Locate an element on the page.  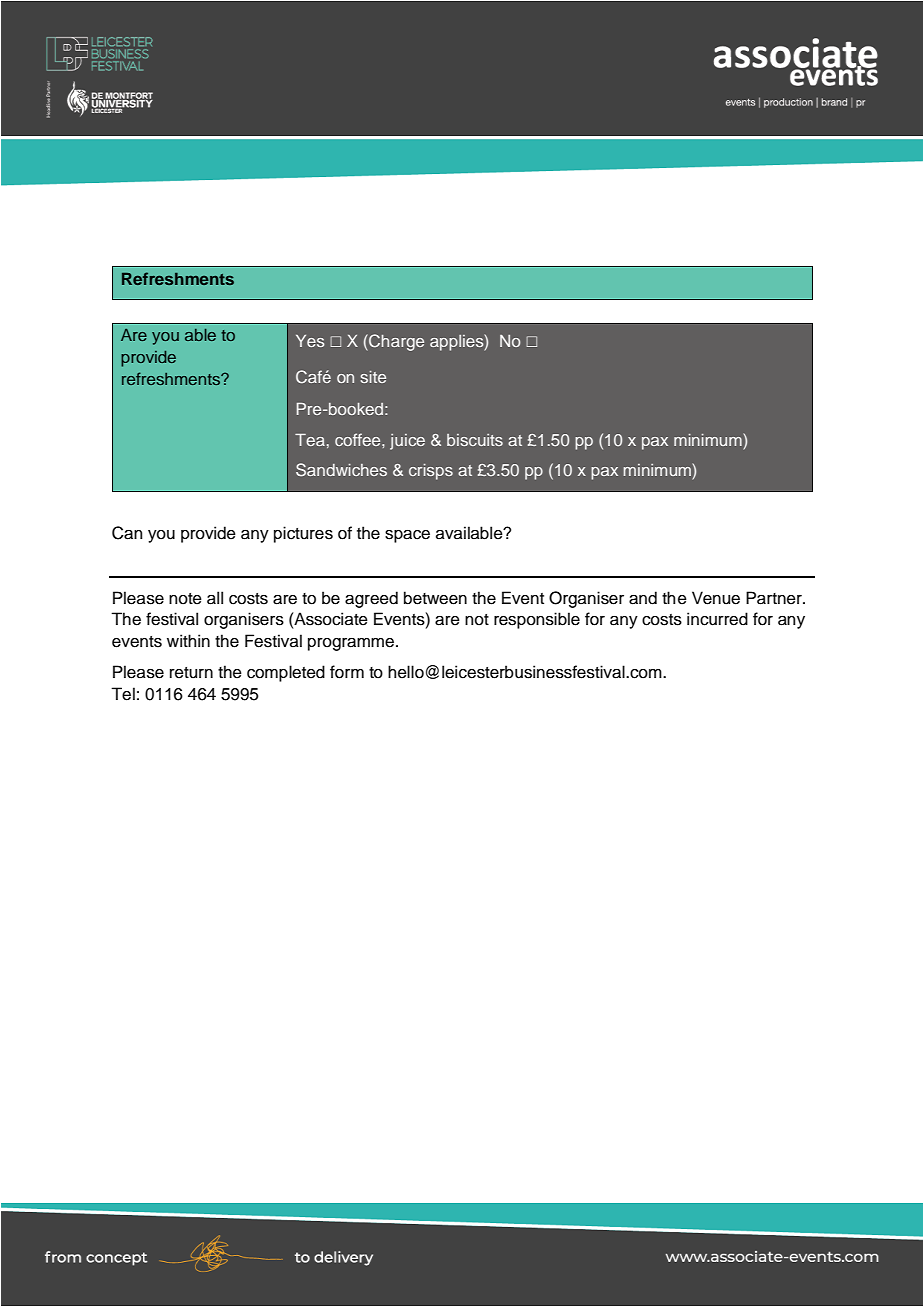
crisps is located at coordinates (431, 472).
